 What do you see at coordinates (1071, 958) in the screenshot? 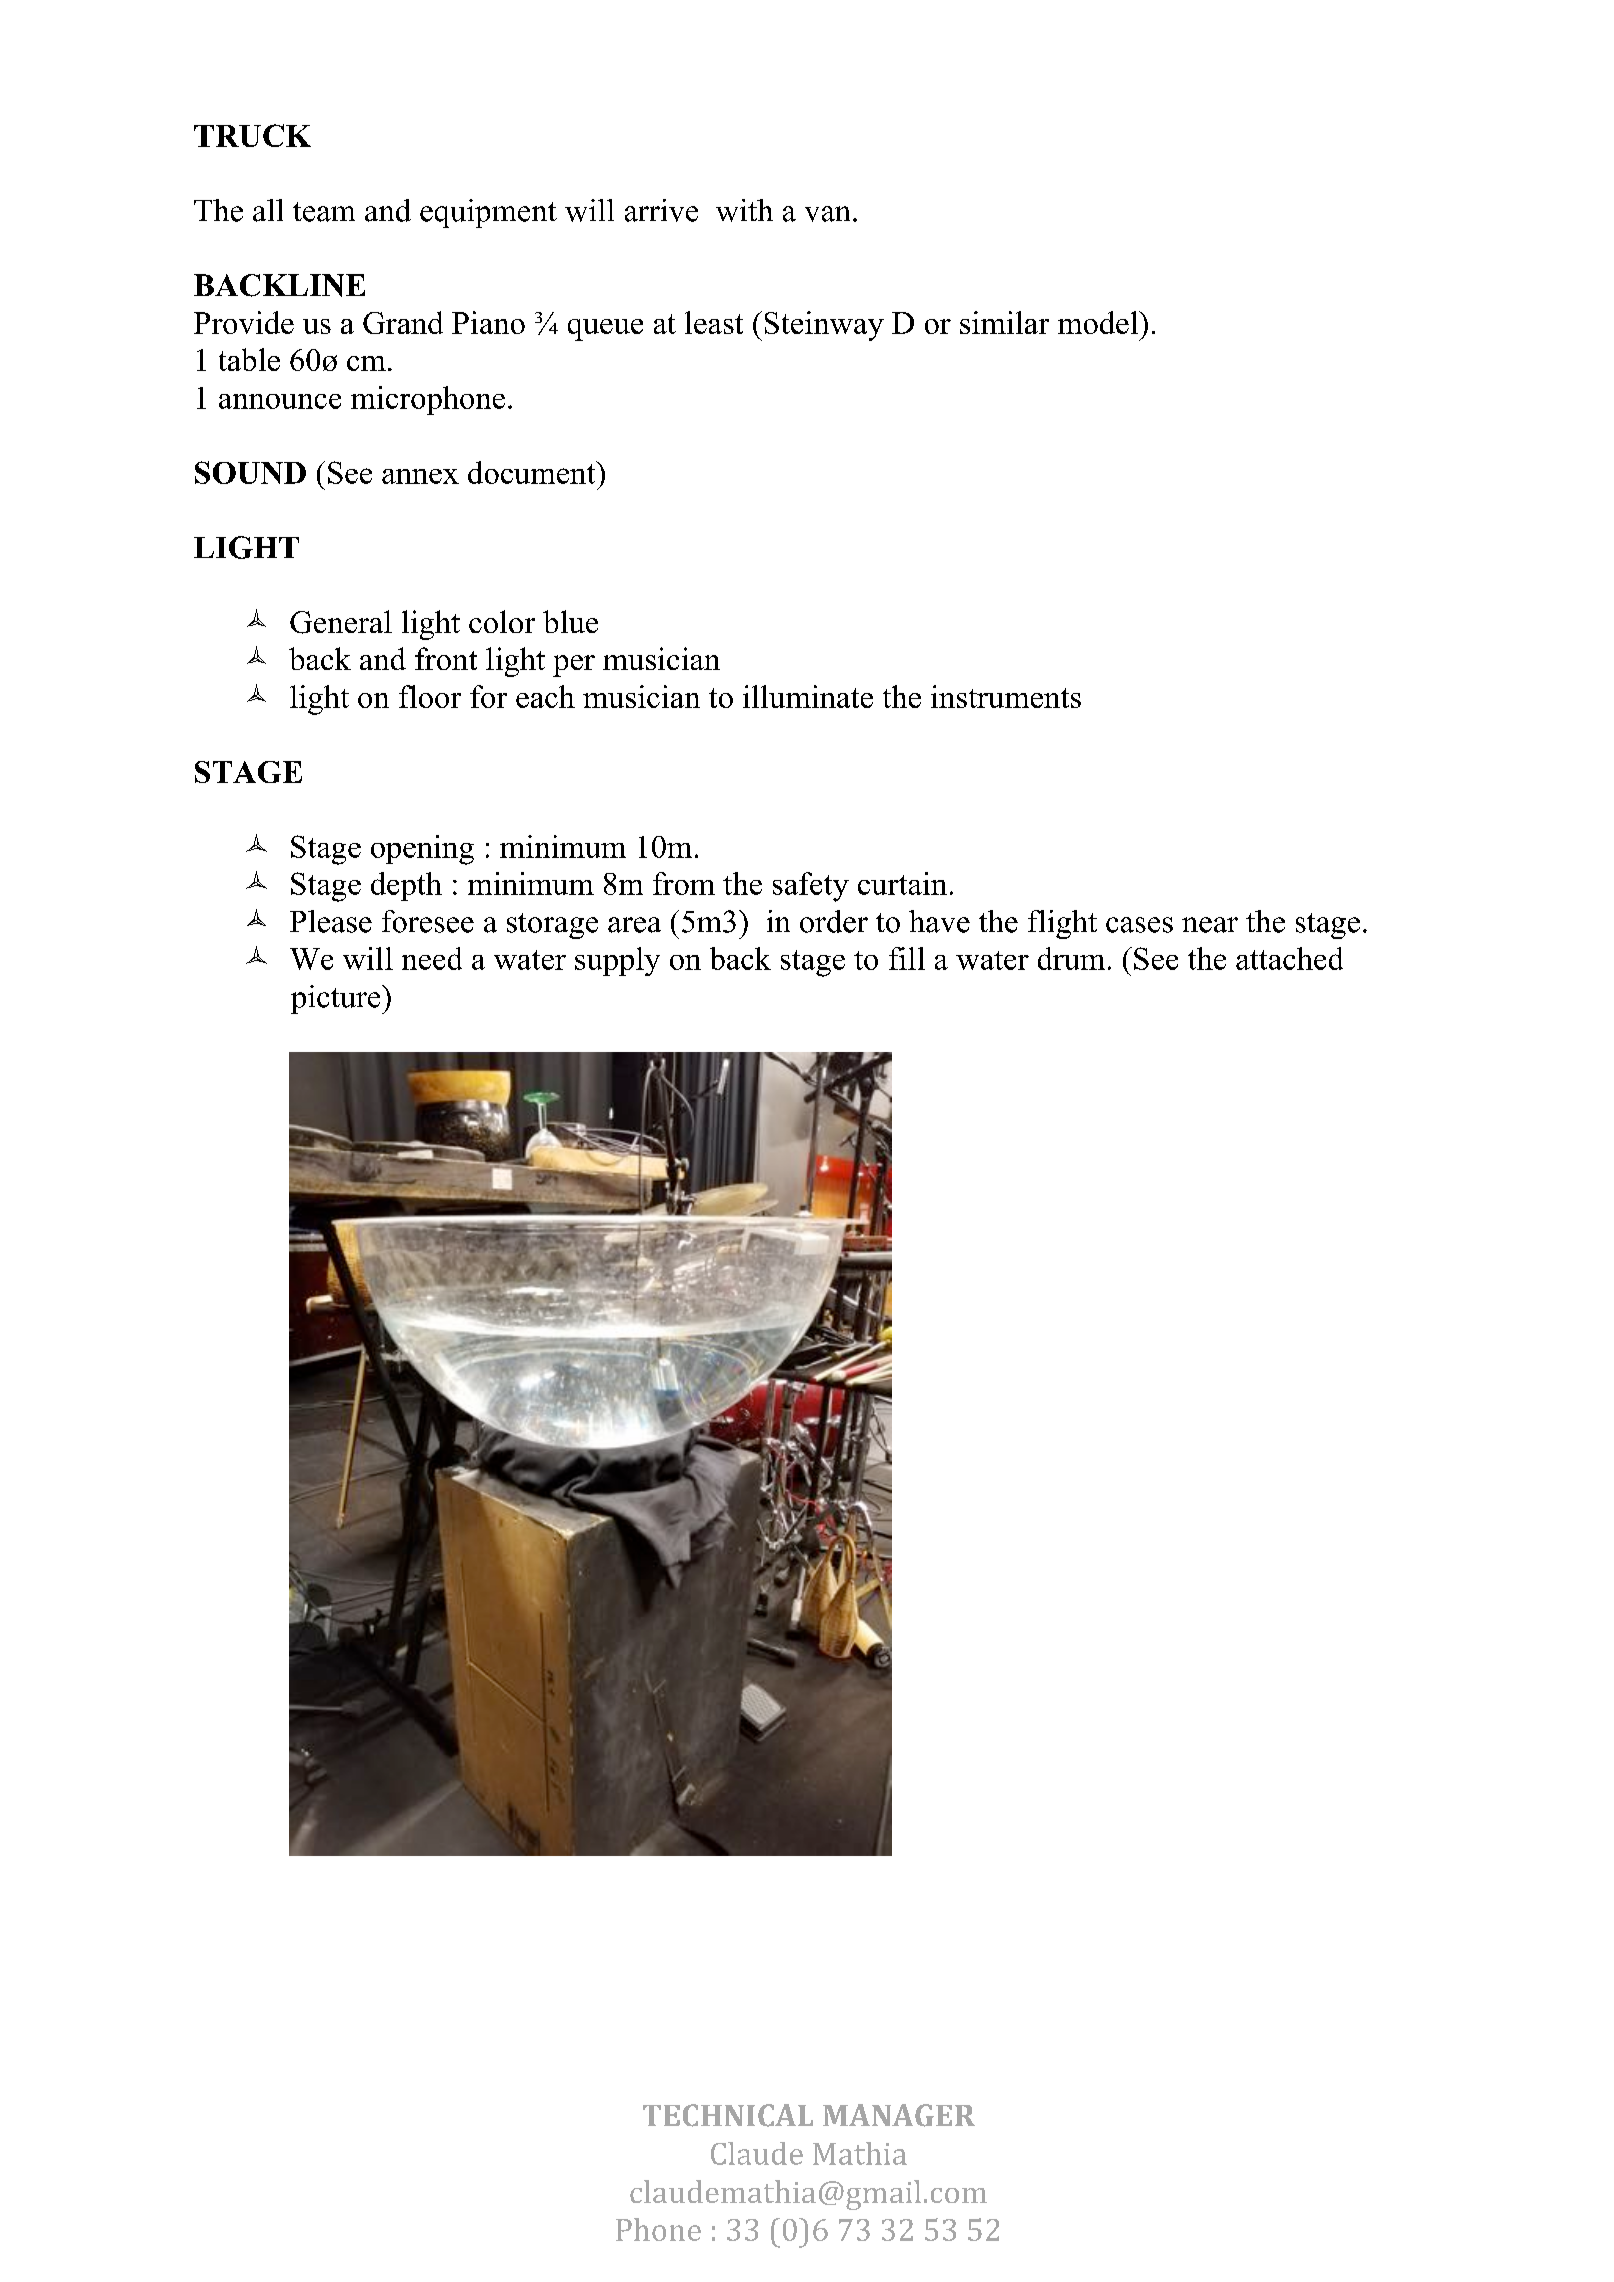
I see `drum` at bounding box center [1071, 958].
